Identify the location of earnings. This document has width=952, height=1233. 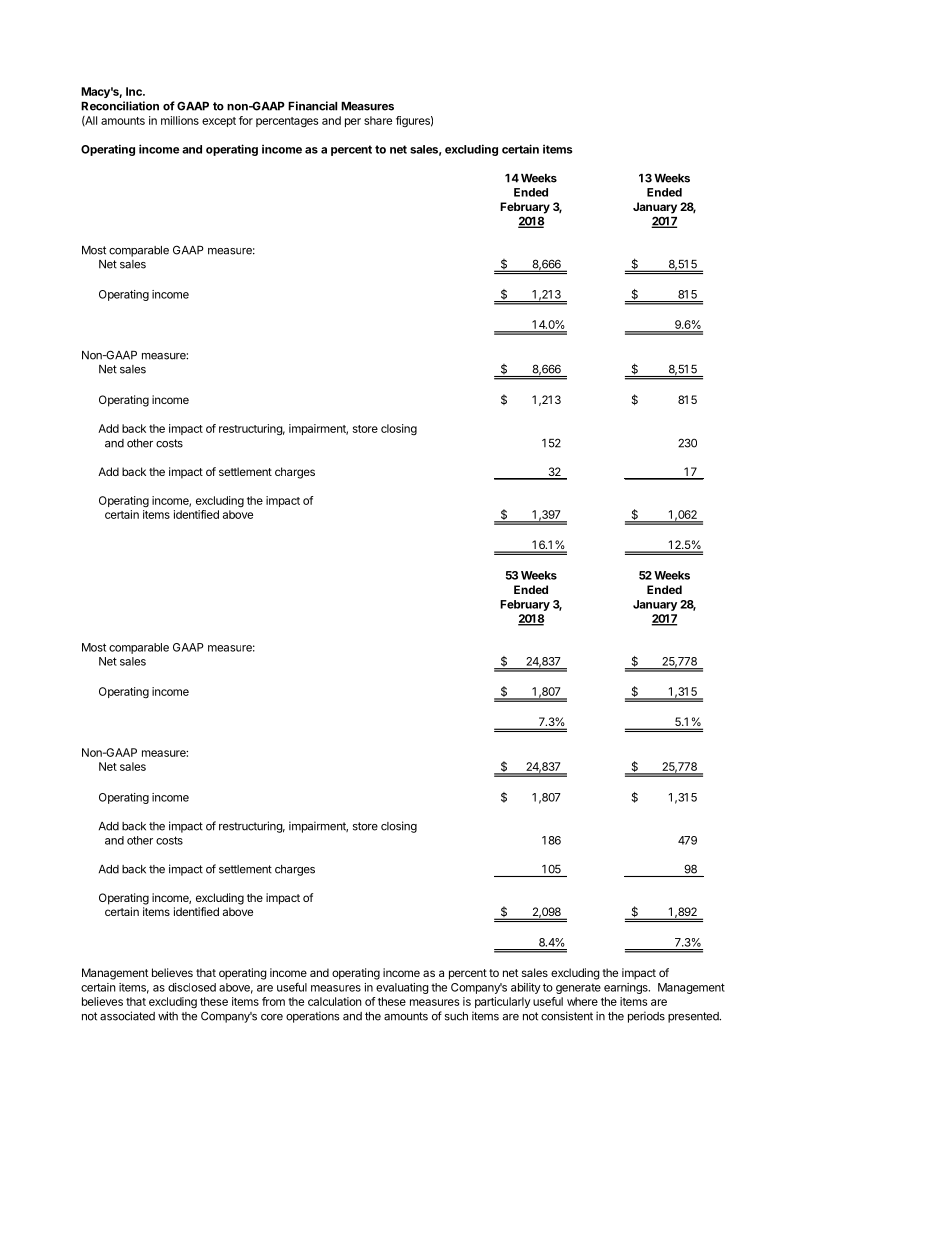
(627, 988).
